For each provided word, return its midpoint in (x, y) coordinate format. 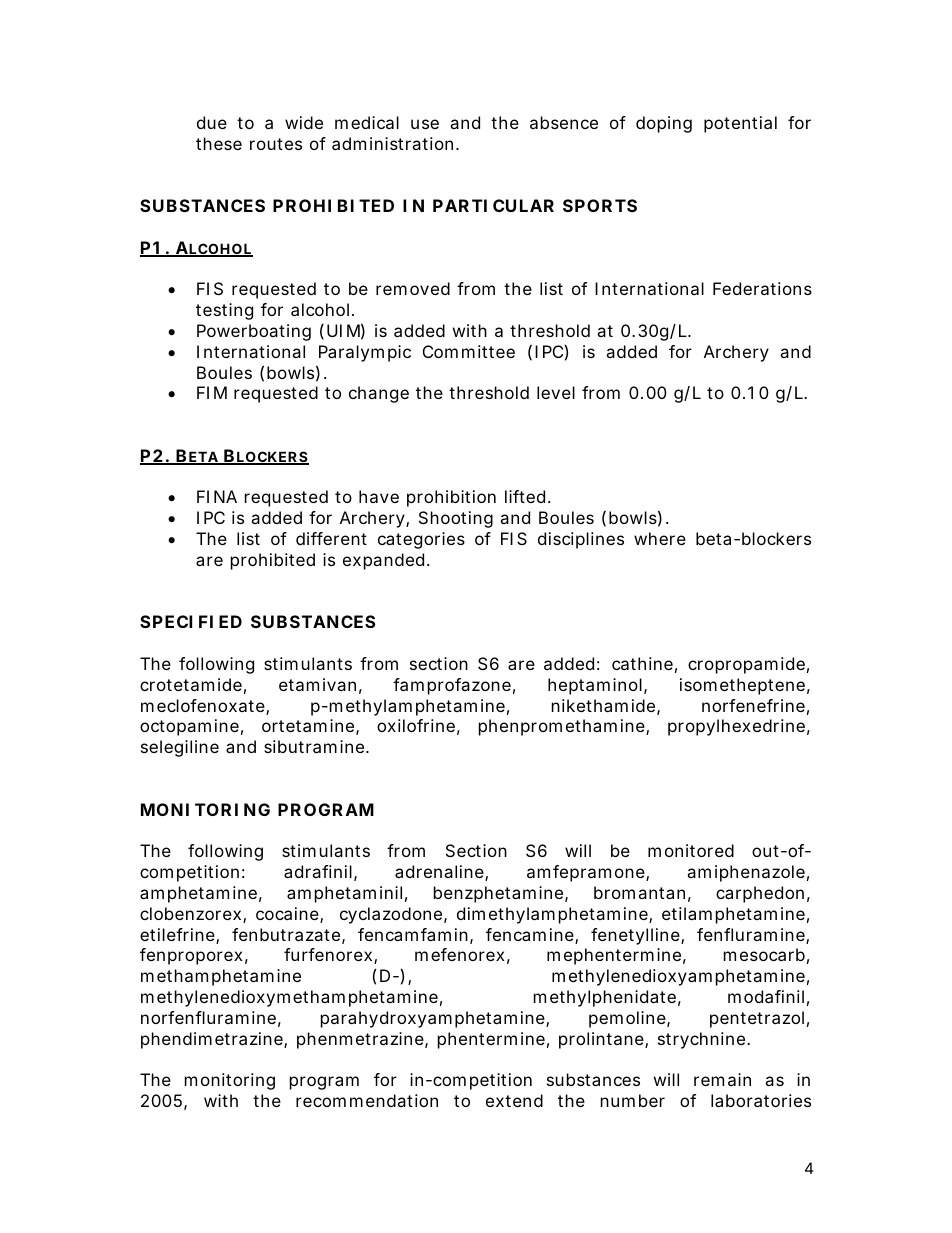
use (425, 124)
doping (664, 124)
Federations (762, 288)
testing (224, 311)
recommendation (367, 1100)
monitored (691, 850)
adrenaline (440, 873)
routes (276, 144)
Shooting (456, 519)
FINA (217, 496)
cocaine (288, 915)
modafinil (766, 996)
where (660, 538)
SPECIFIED (191, 621)
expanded (383, 561)
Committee (469, 351)
